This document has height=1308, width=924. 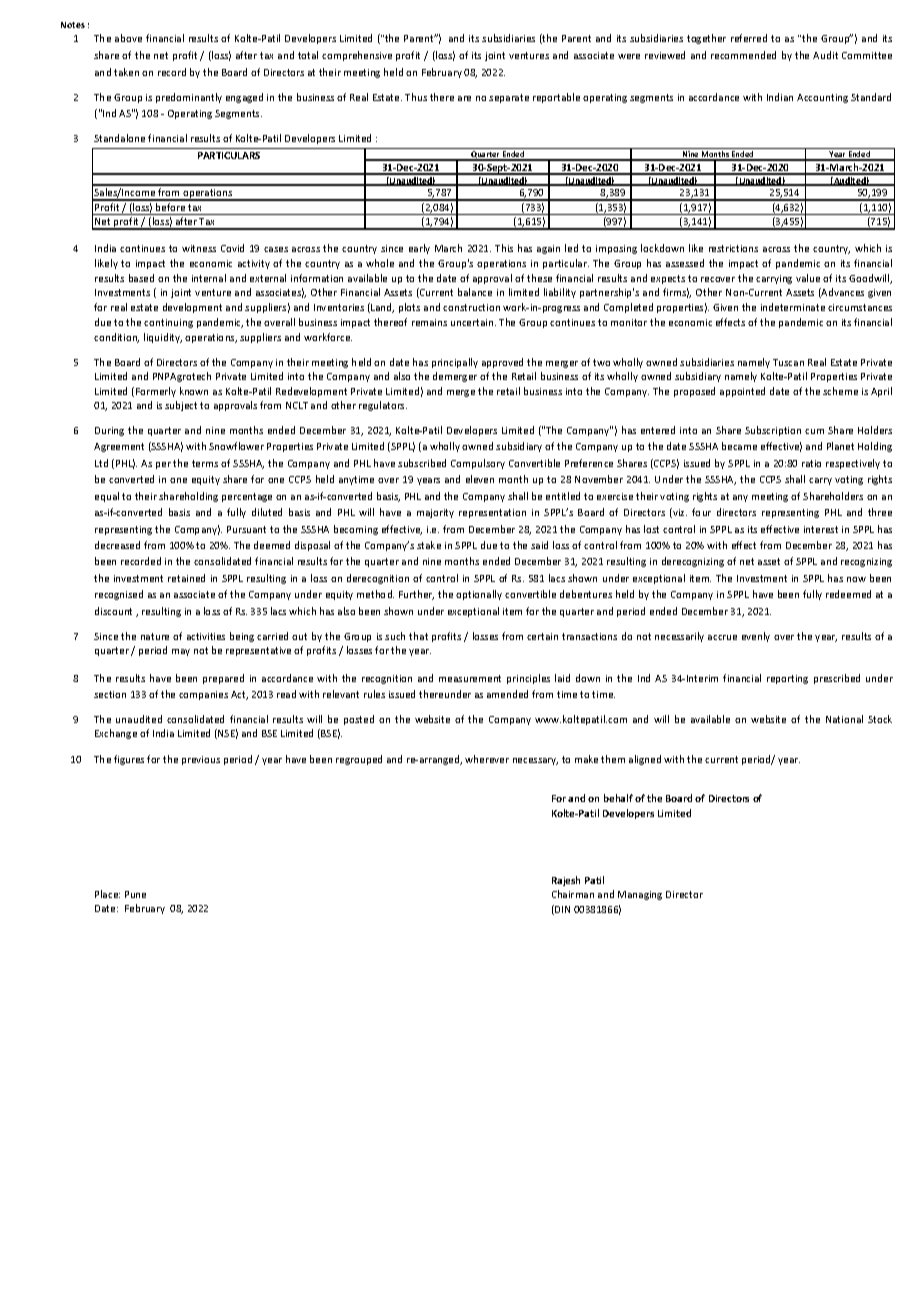 I want to click on Managing, so click(x=640, y=895).
